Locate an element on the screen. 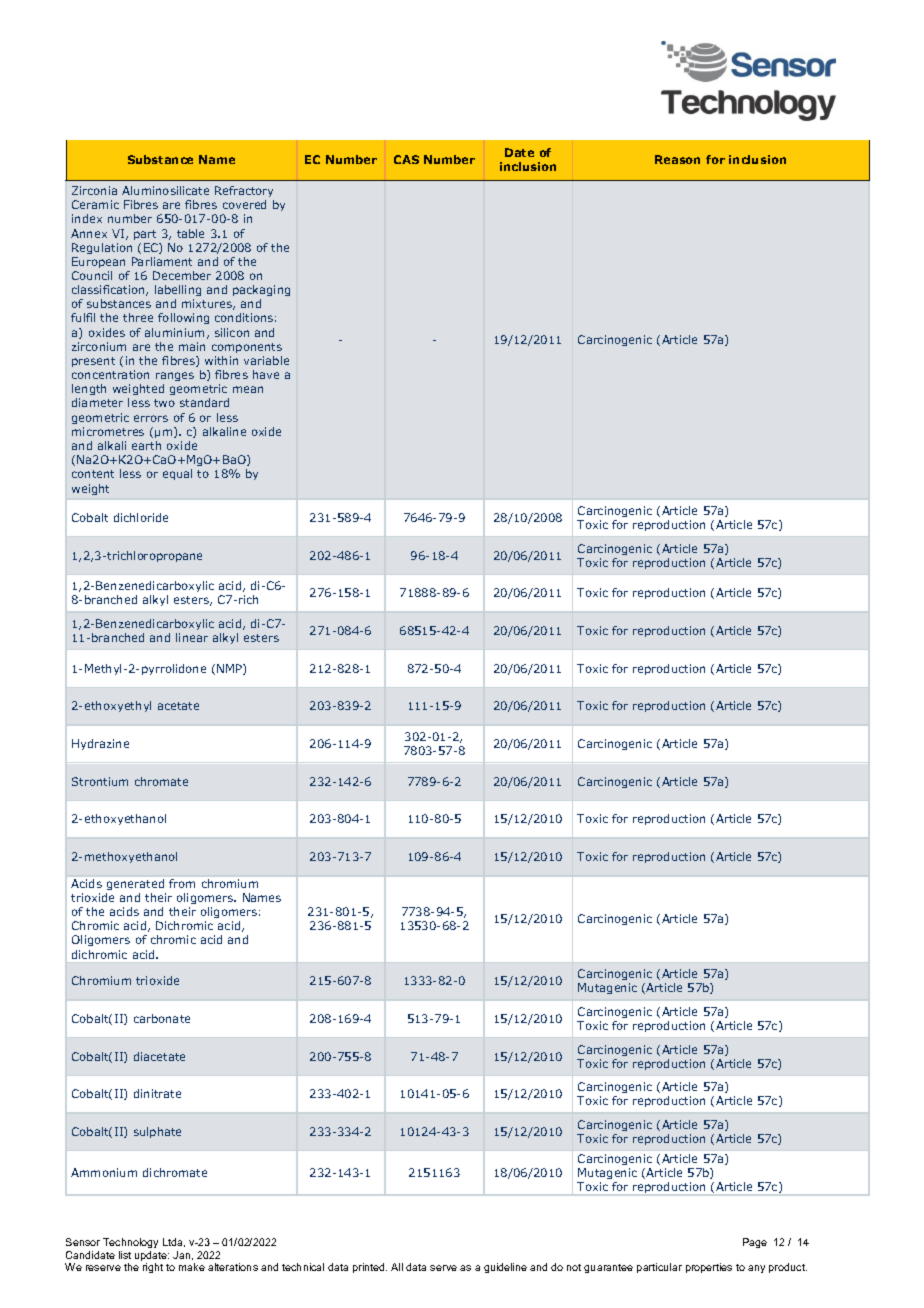 This screenshot has height=1308, width=924. from is located at coordinates (182, 883).
